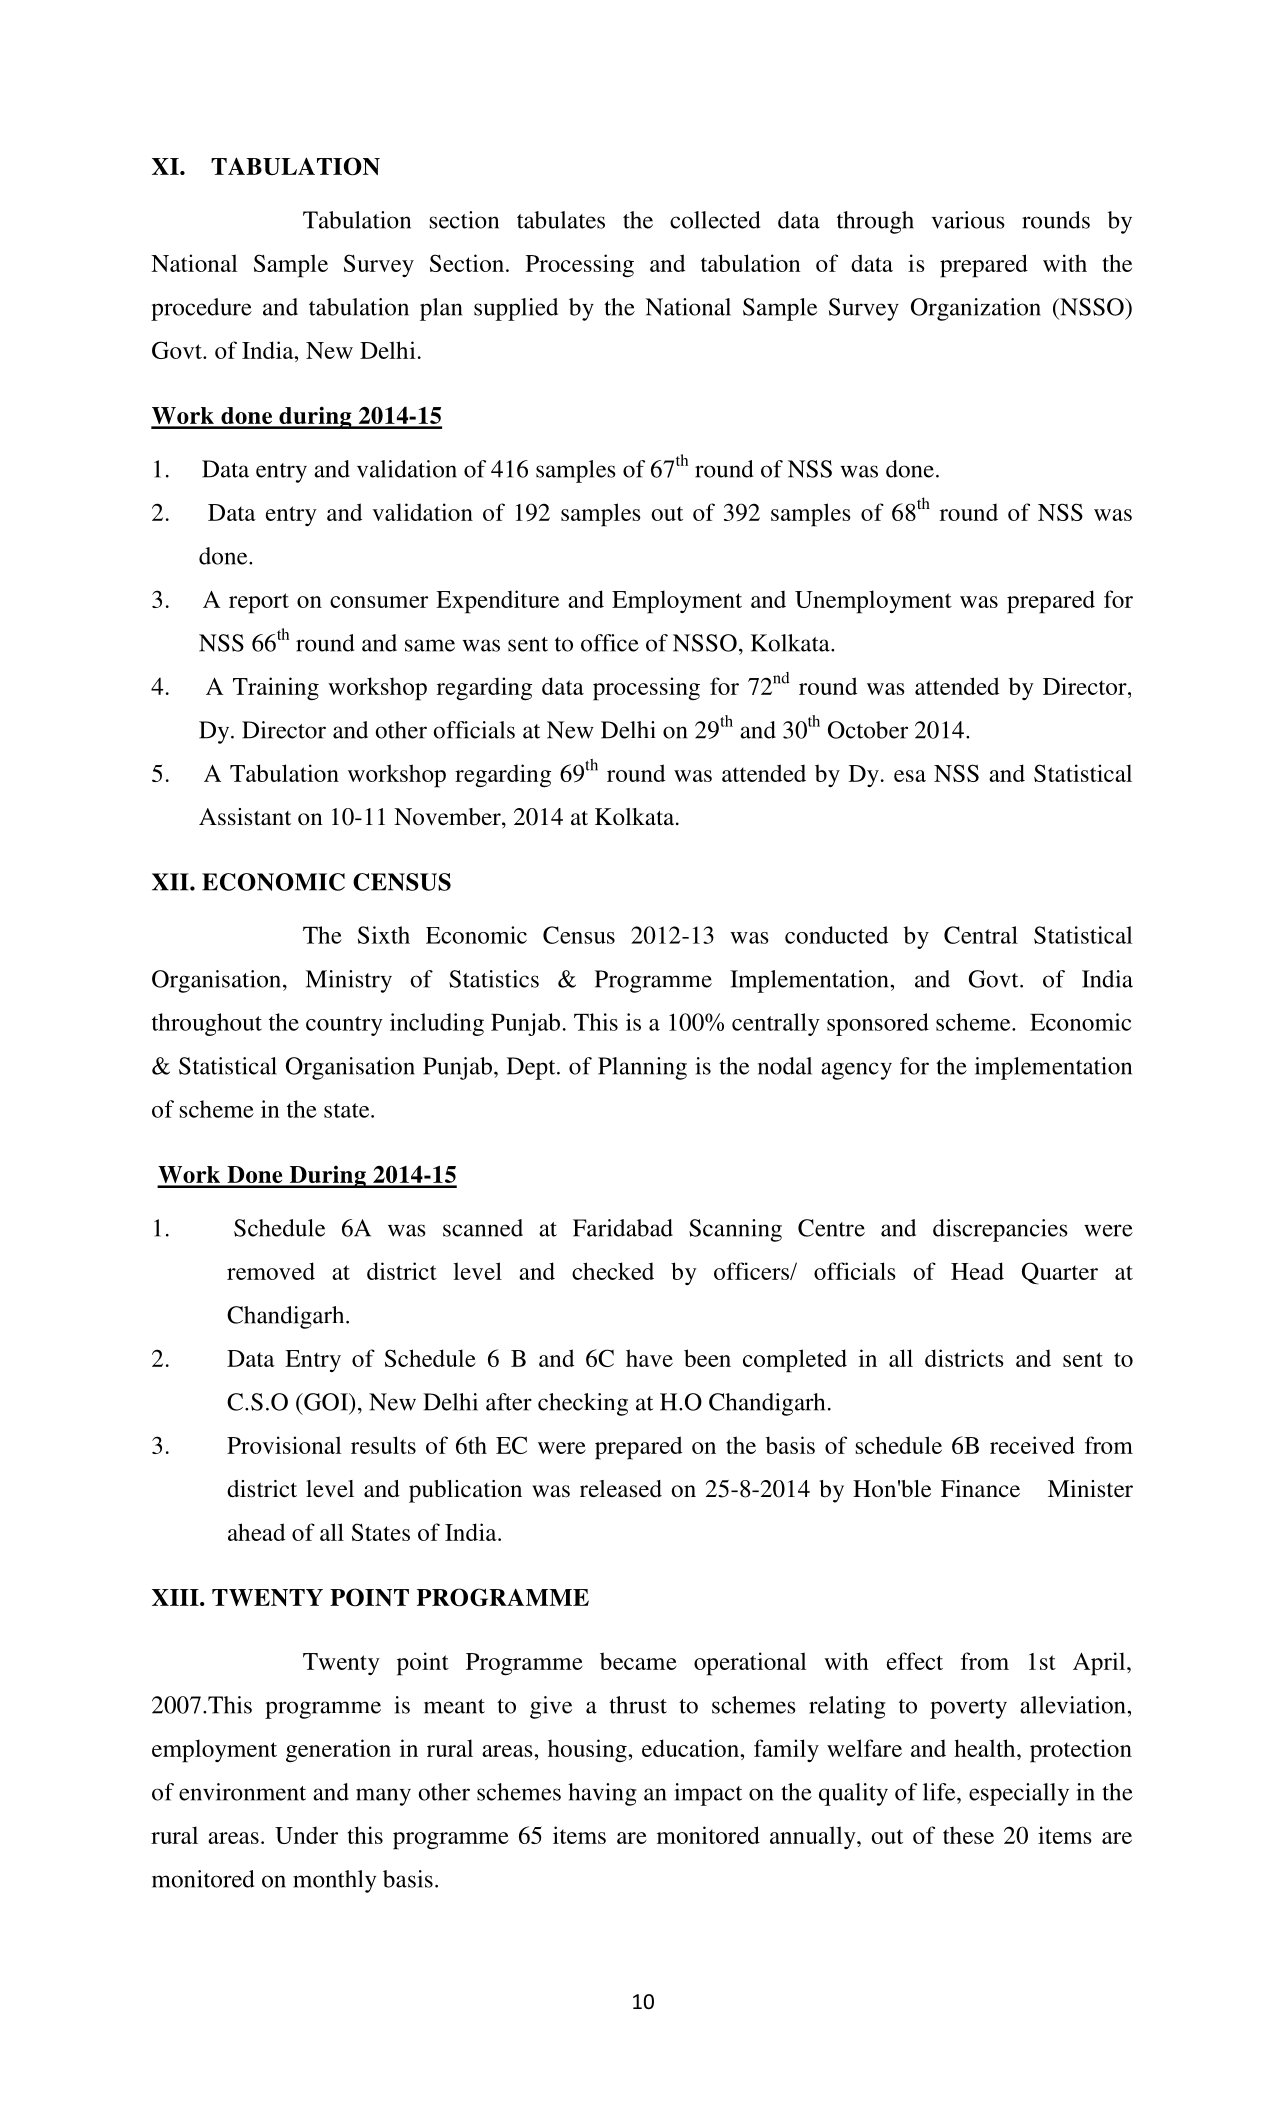 The height and width of the page is (2118, 1286). What do you see at coordinates (878, 1024) in the page?
I see `sponsored` at bounding box center [878, 1024].
